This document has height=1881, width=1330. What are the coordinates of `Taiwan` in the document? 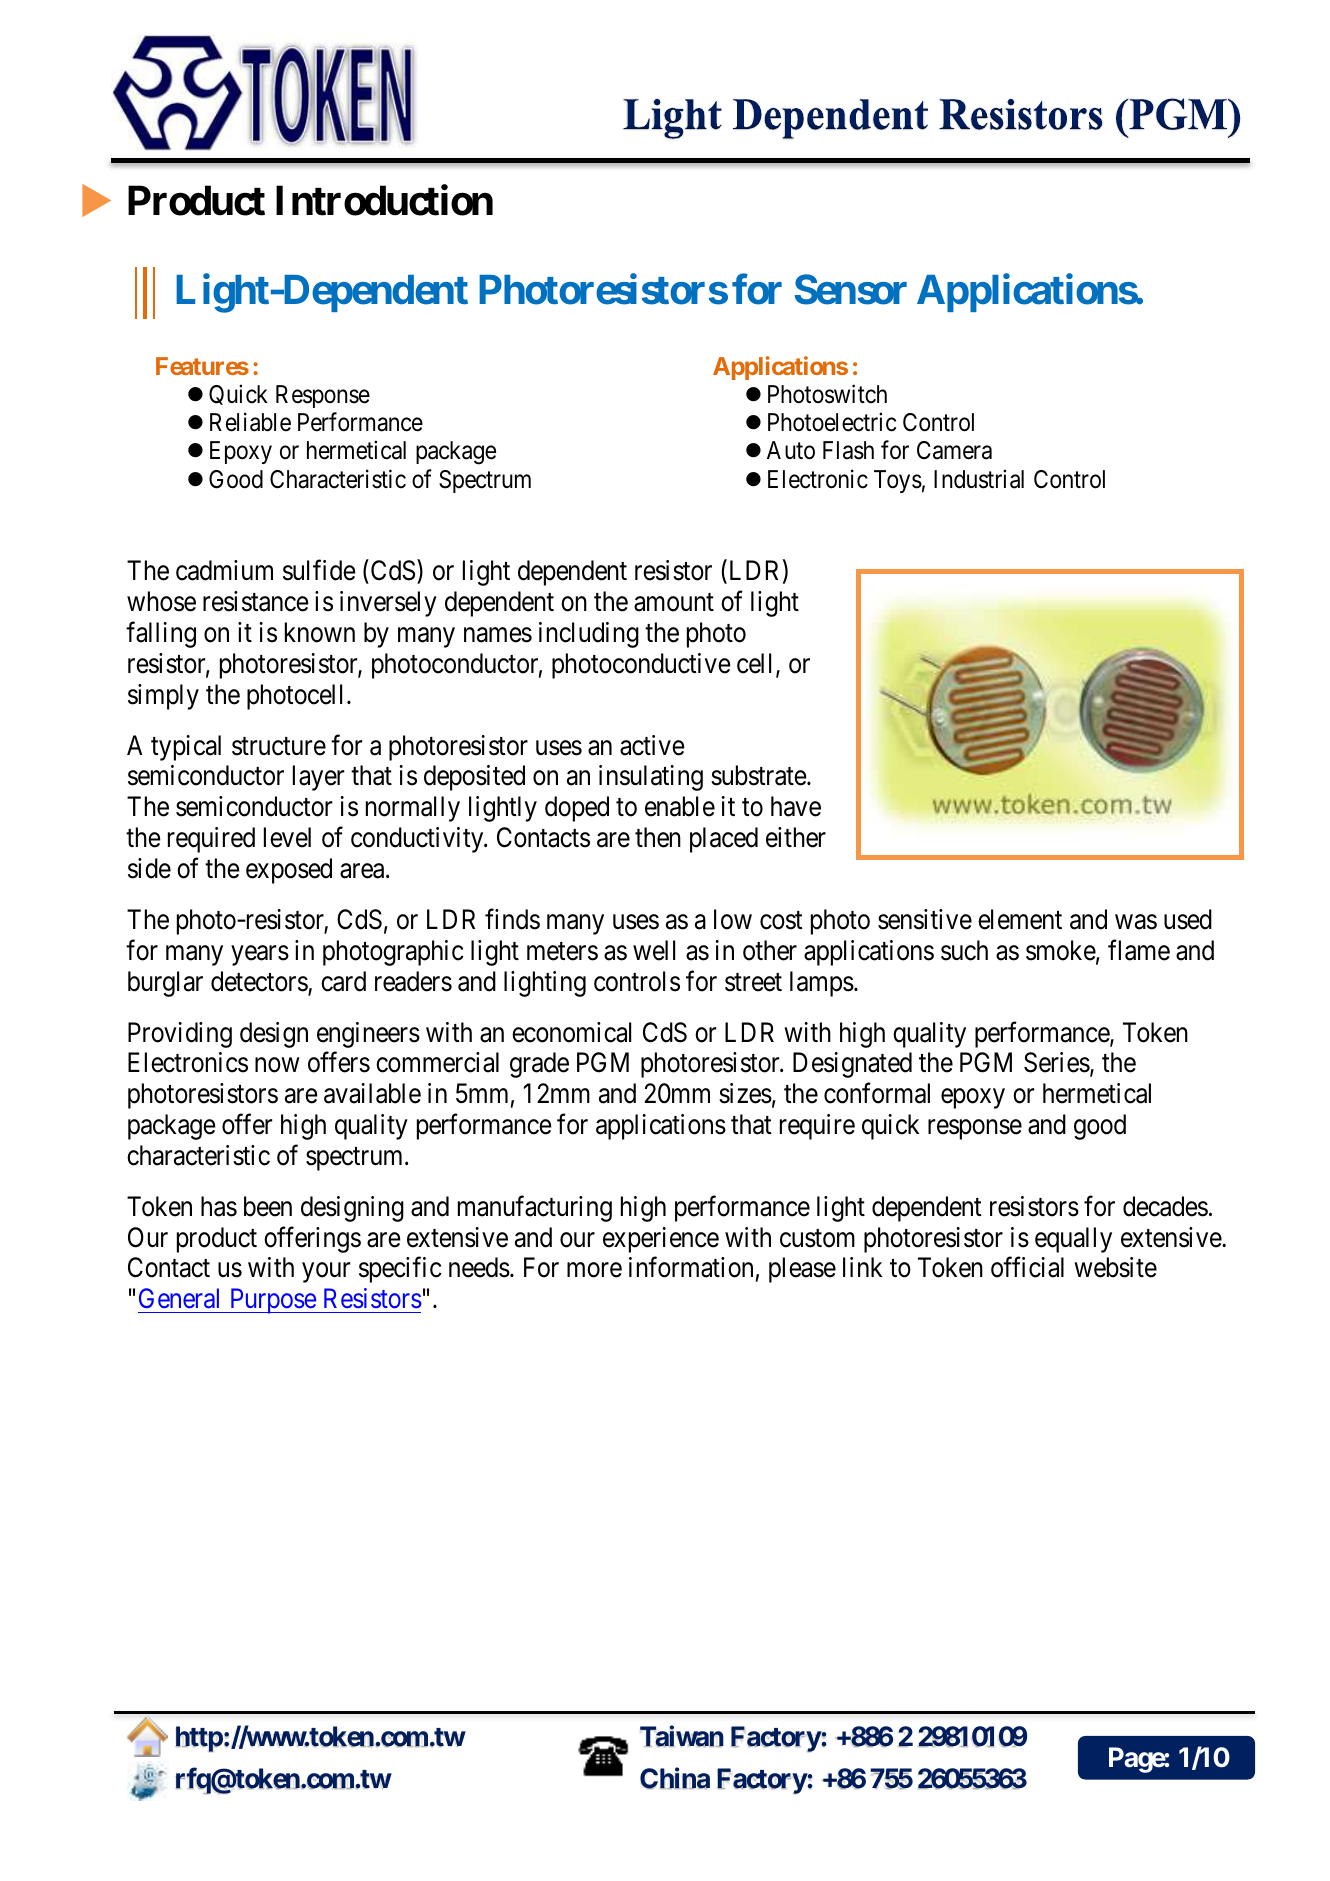 It's located at (682, 1736).
